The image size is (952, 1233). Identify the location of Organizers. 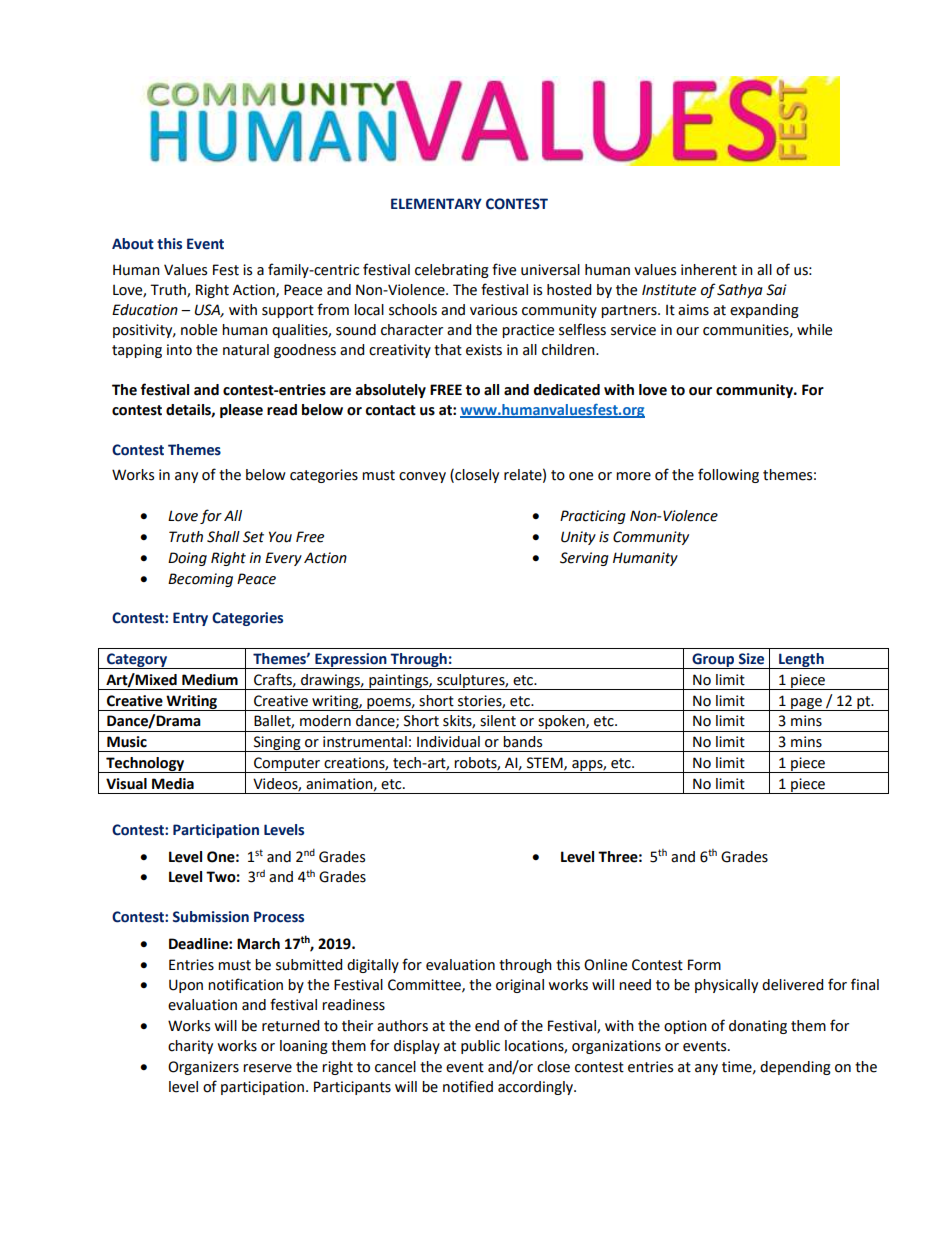
(203, 1068).
